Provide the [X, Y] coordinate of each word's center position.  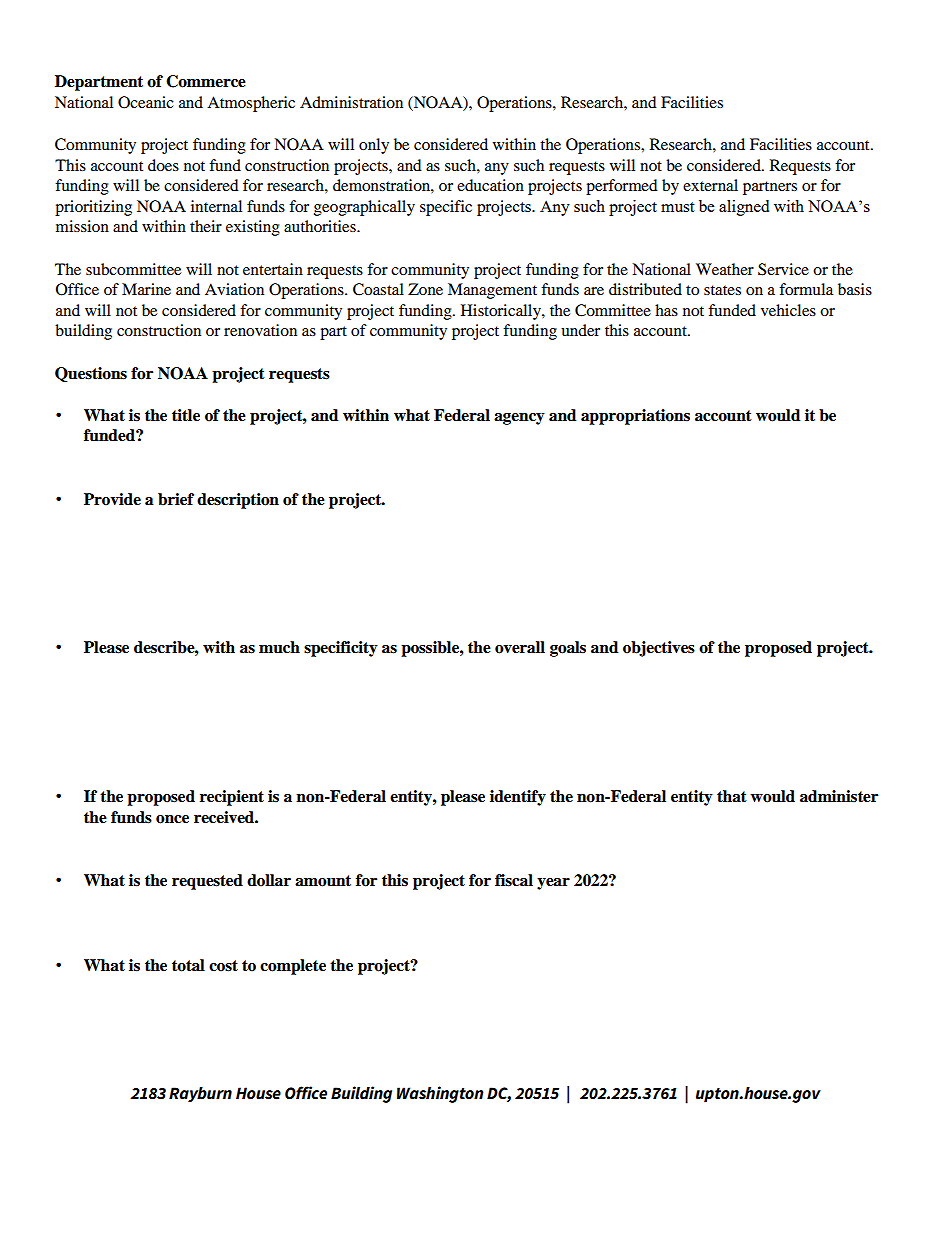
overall [520, 647]
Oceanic [146, 102]
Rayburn [200, 1095]
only [374, 146]
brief [176, 499]
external [710, 185]
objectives [659, 649]
